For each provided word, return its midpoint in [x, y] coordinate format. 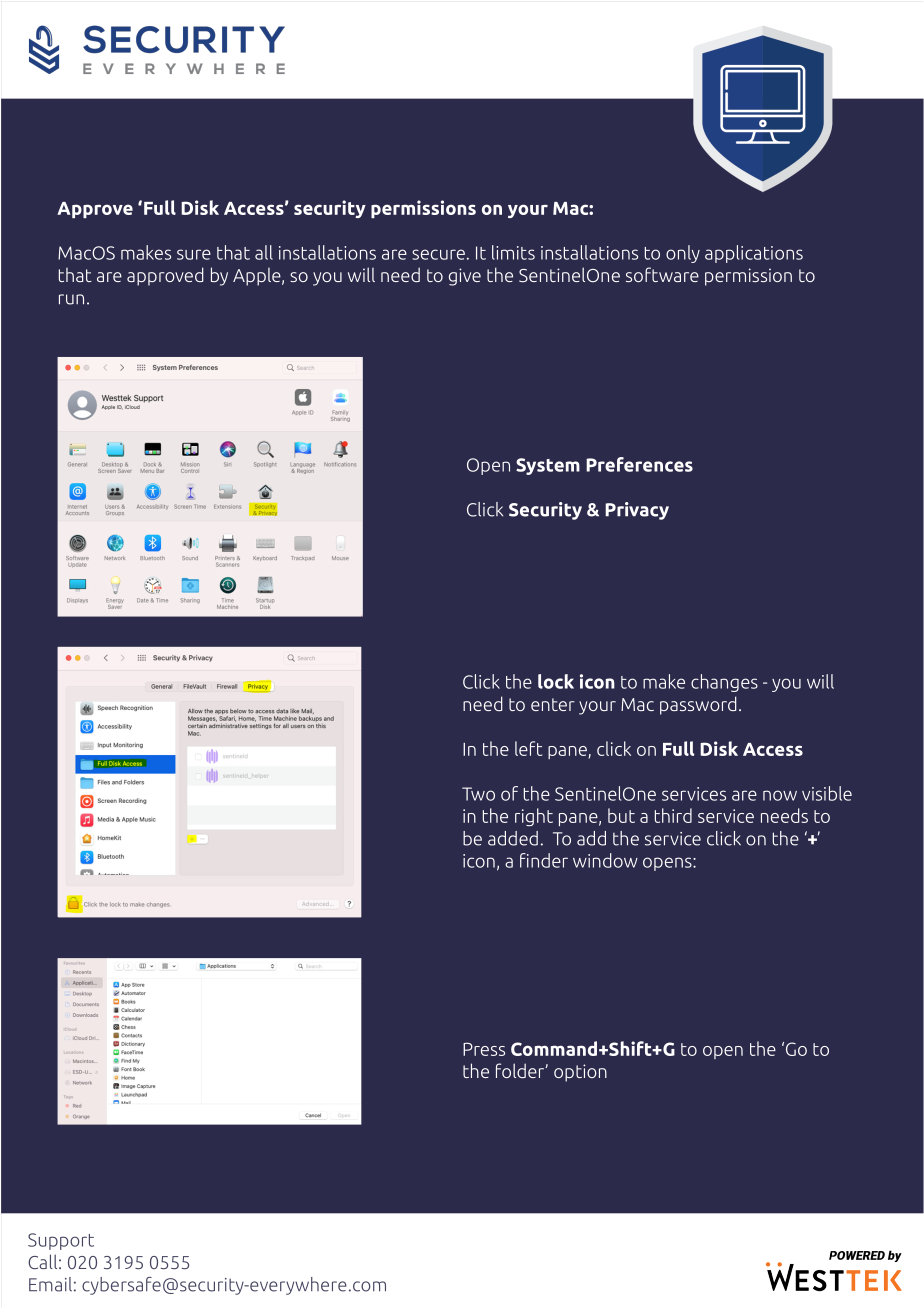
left [528, 748]
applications [754, 254]
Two [478, 794]
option [580, 1073]
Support [61, 1241]
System [548, 466]
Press [484, 1049]
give [465, 277]
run [71, 299]
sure [194, 254]
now [780, 795]
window [605, 860]
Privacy [637, 511]
